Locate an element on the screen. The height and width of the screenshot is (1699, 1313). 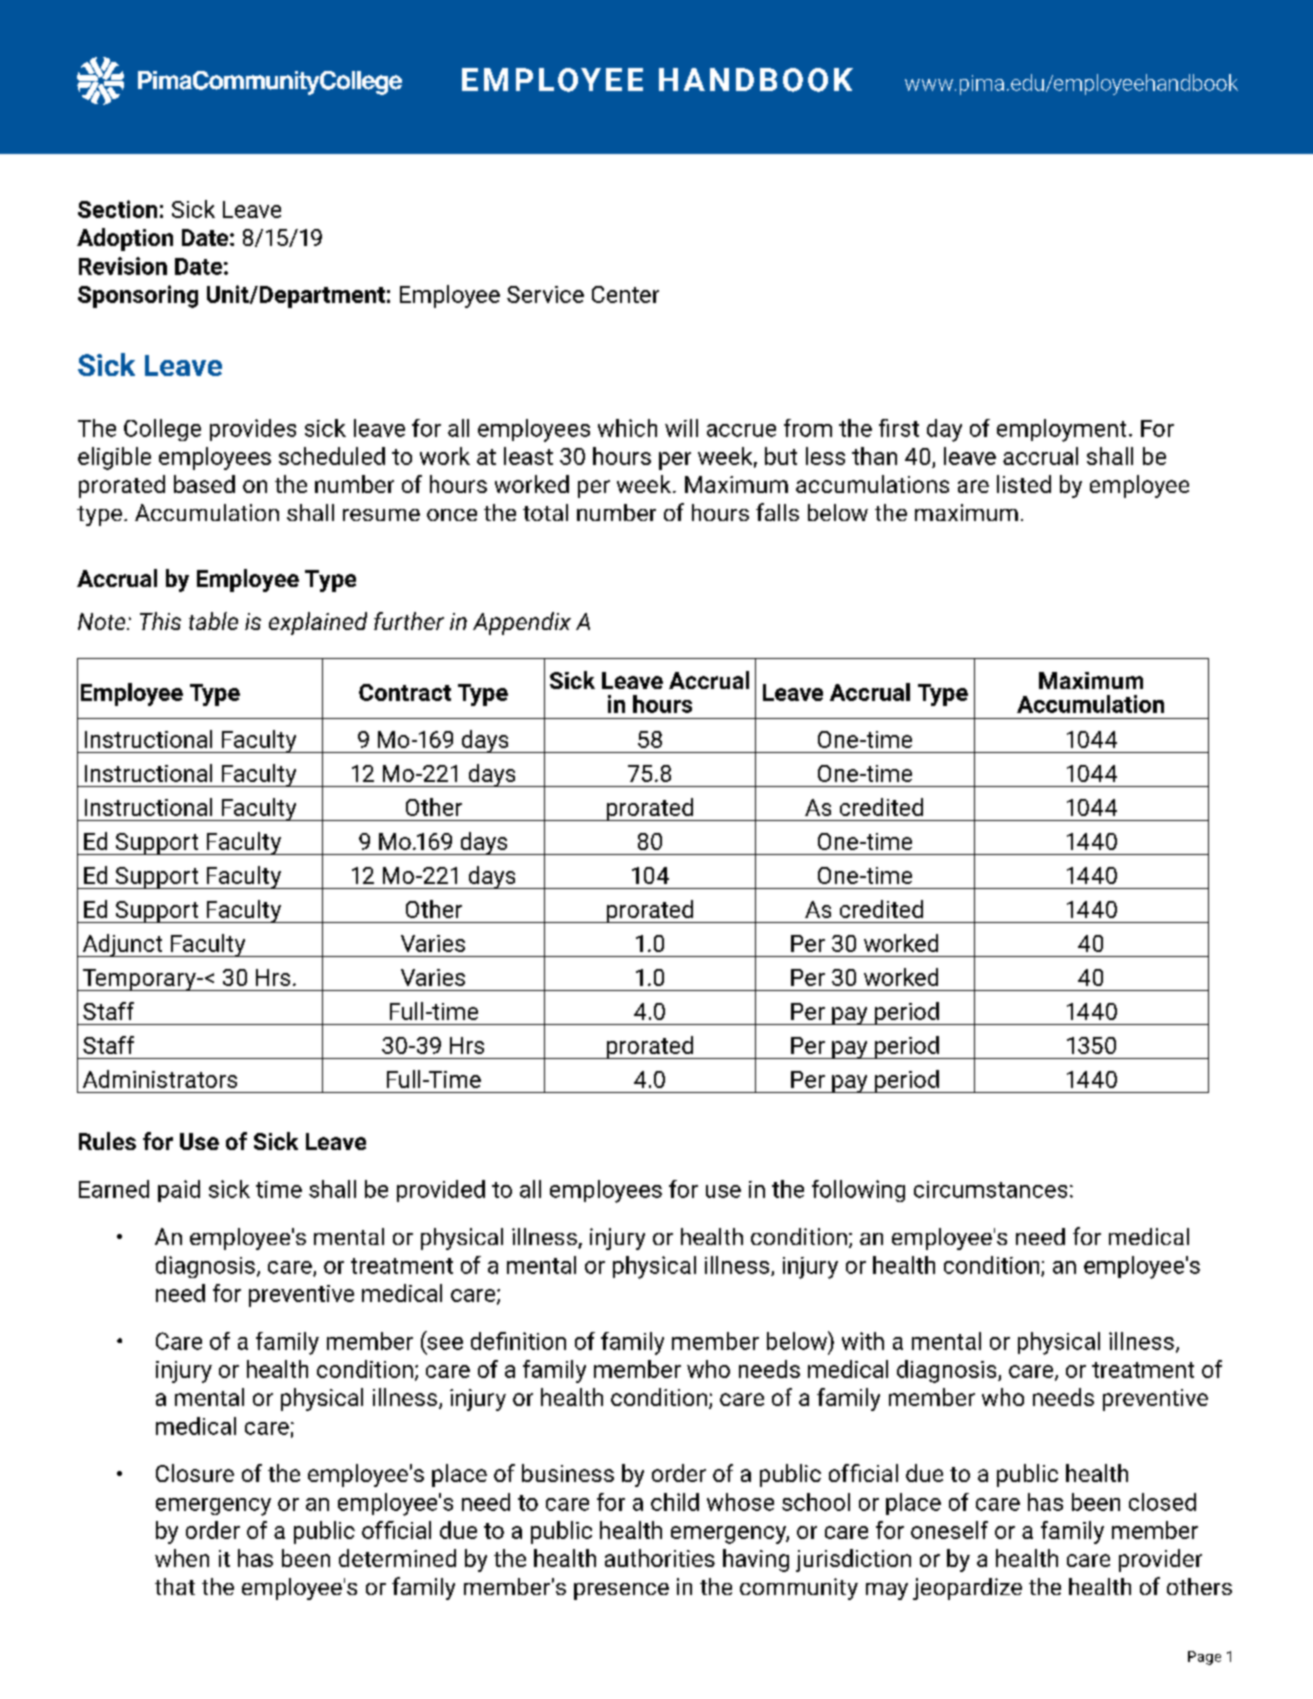
total is located at coordinates (545, 512).
